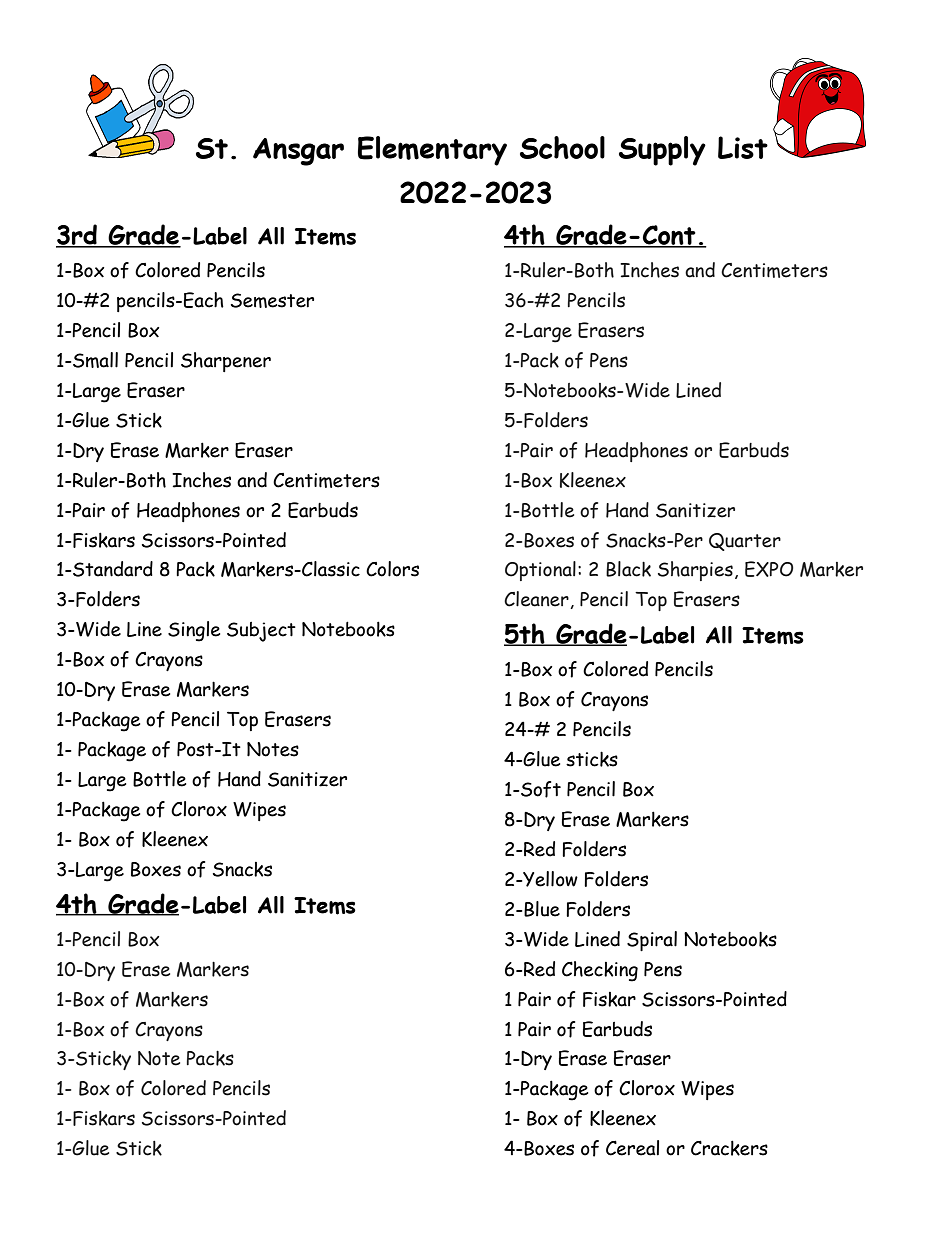 The height and width of the document is (1233, 952). What do you see at coordinates (729, 1148) in the document?
I see `Crackers` at bounding box center [729, 1148].
